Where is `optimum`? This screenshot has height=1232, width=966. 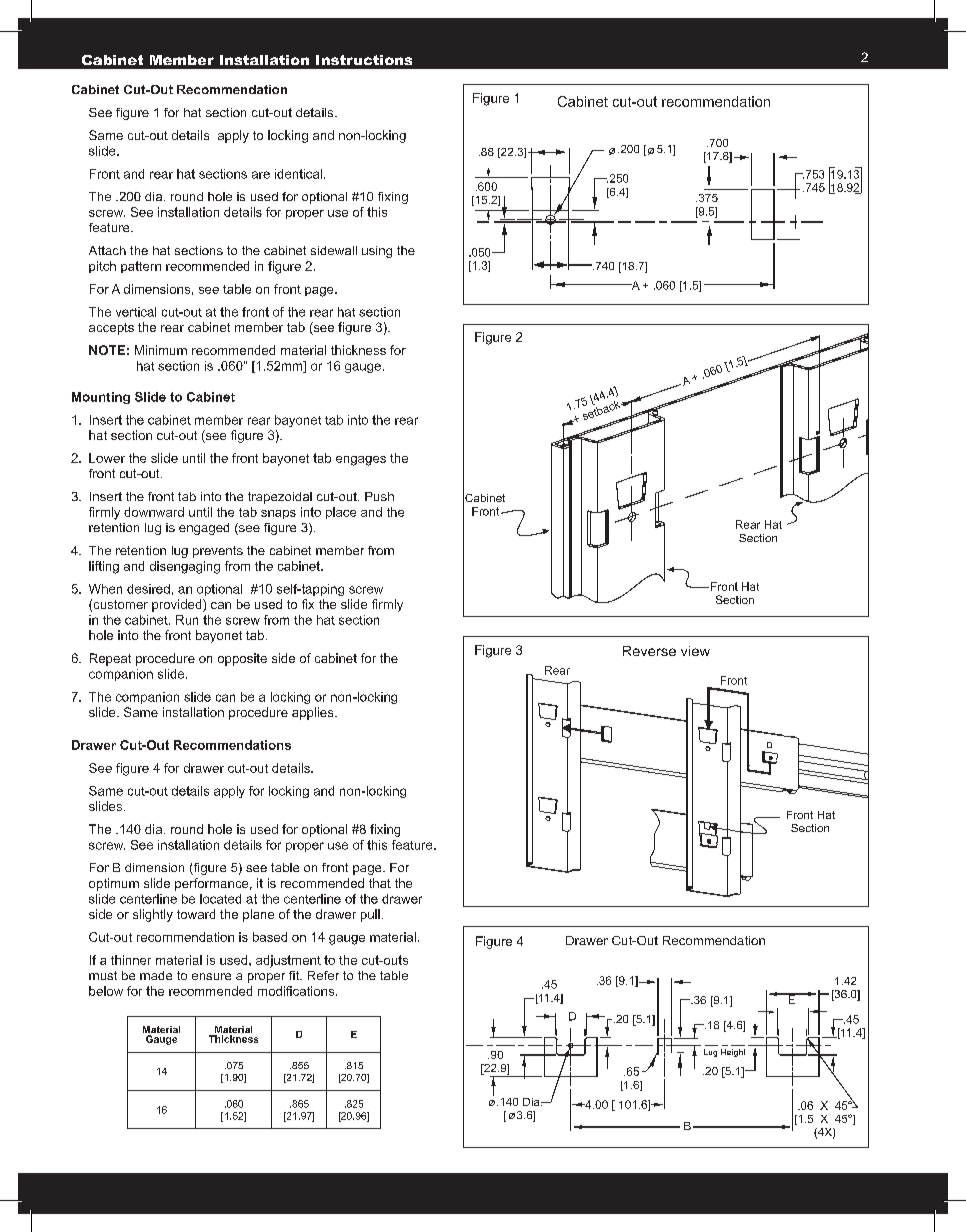
optimum is located at coordinates (114, 884).
